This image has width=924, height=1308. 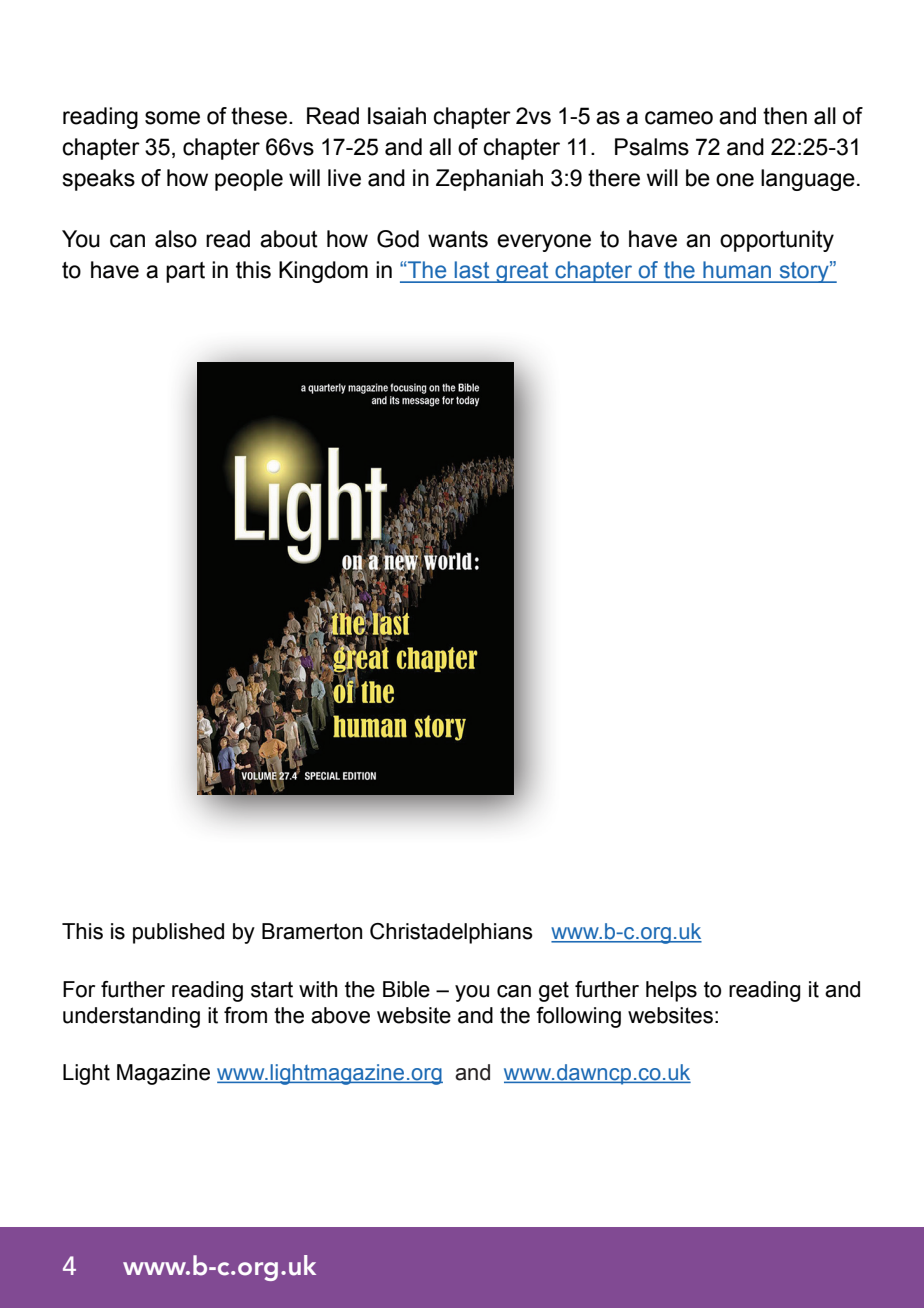 I want to click on published, so click(x=178, y=933).
